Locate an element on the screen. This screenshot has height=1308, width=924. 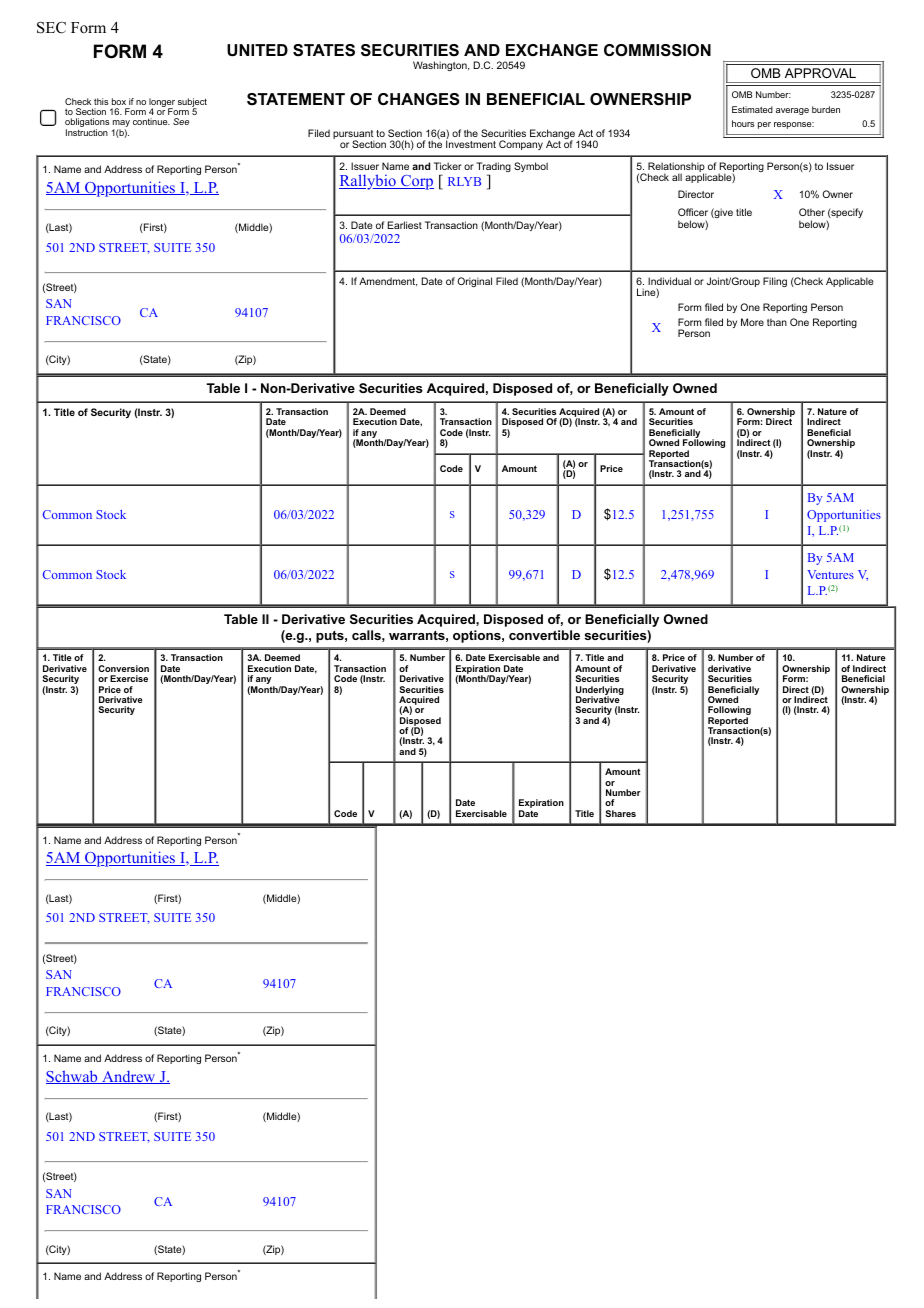
Exercise is located at coordinates (129, 678).
